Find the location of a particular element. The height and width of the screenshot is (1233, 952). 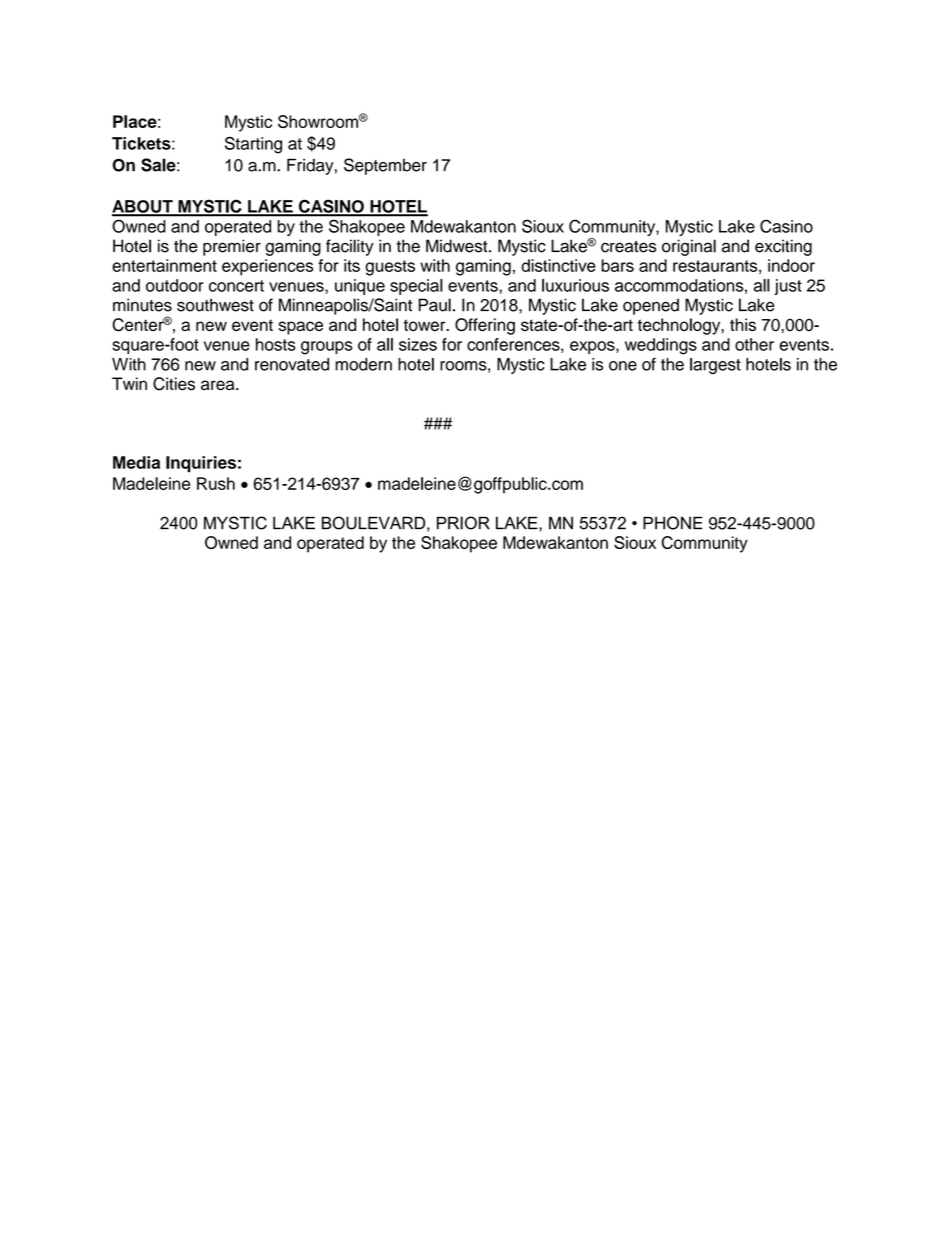

largest is located at coordinates (715, 366).
